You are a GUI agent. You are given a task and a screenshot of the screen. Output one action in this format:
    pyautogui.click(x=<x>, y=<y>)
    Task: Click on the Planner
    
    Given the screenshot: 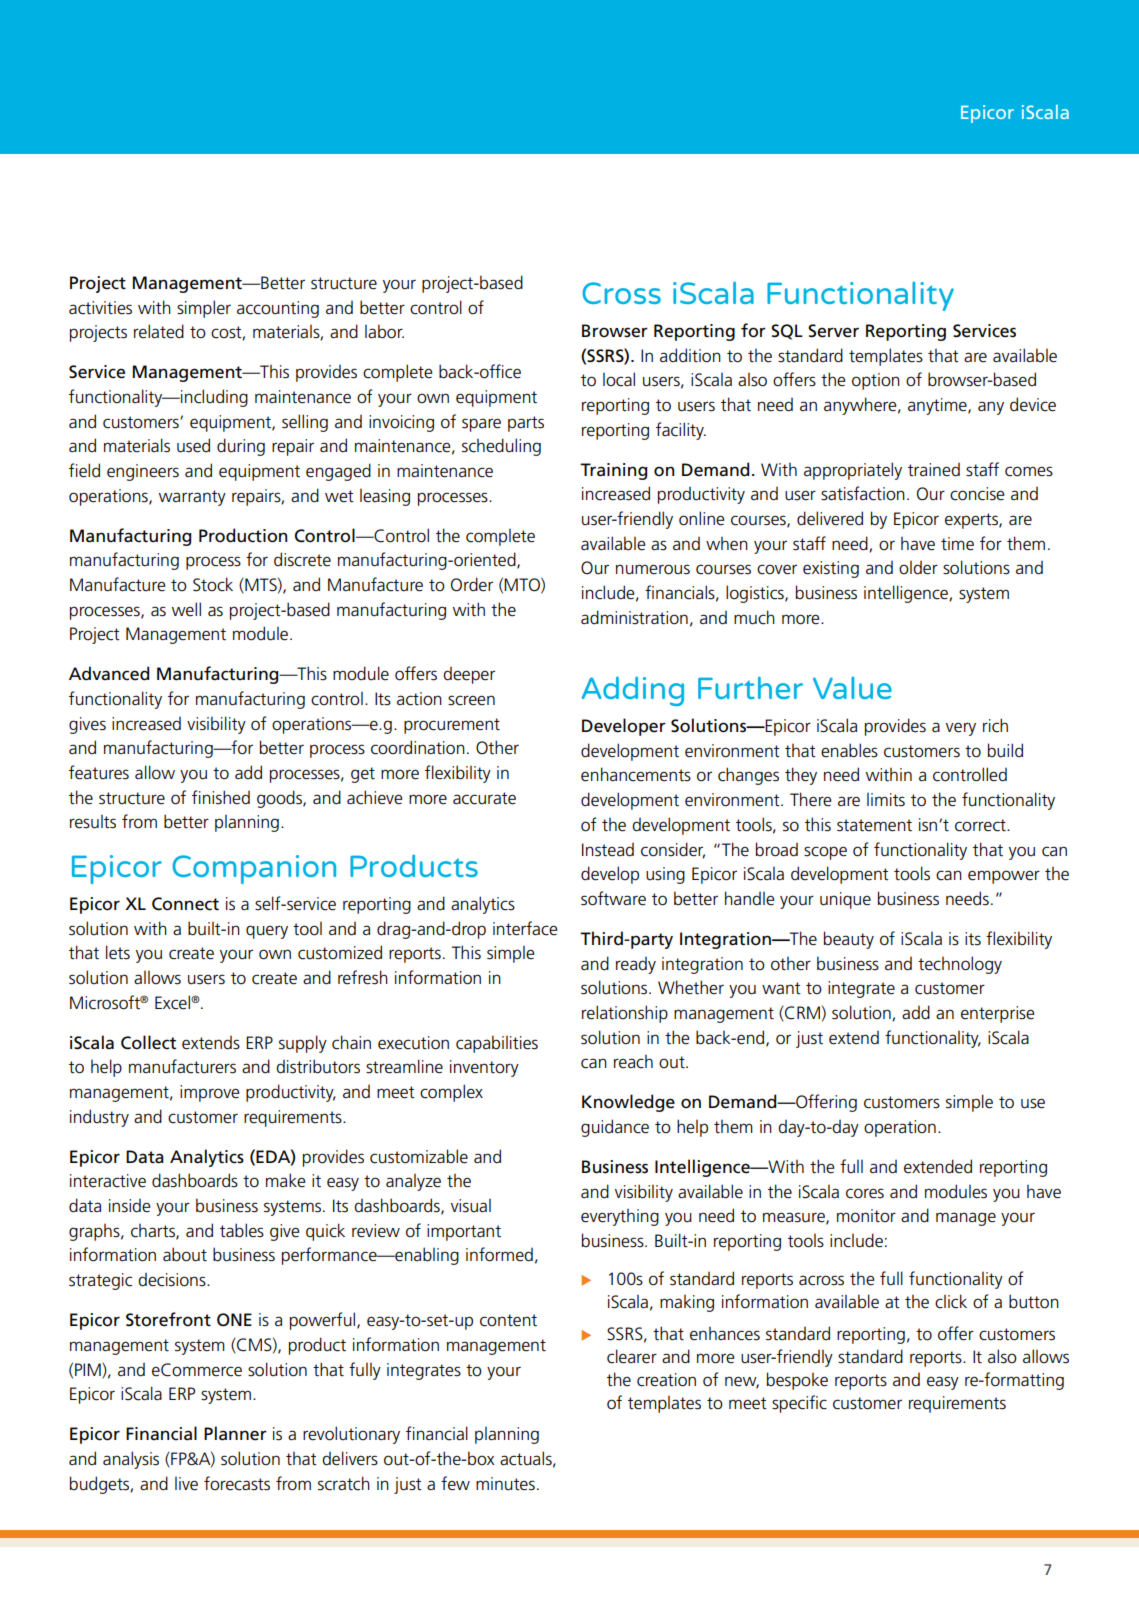 What is the action you would take?
    pyautogui.click(x=235, y=1433)
